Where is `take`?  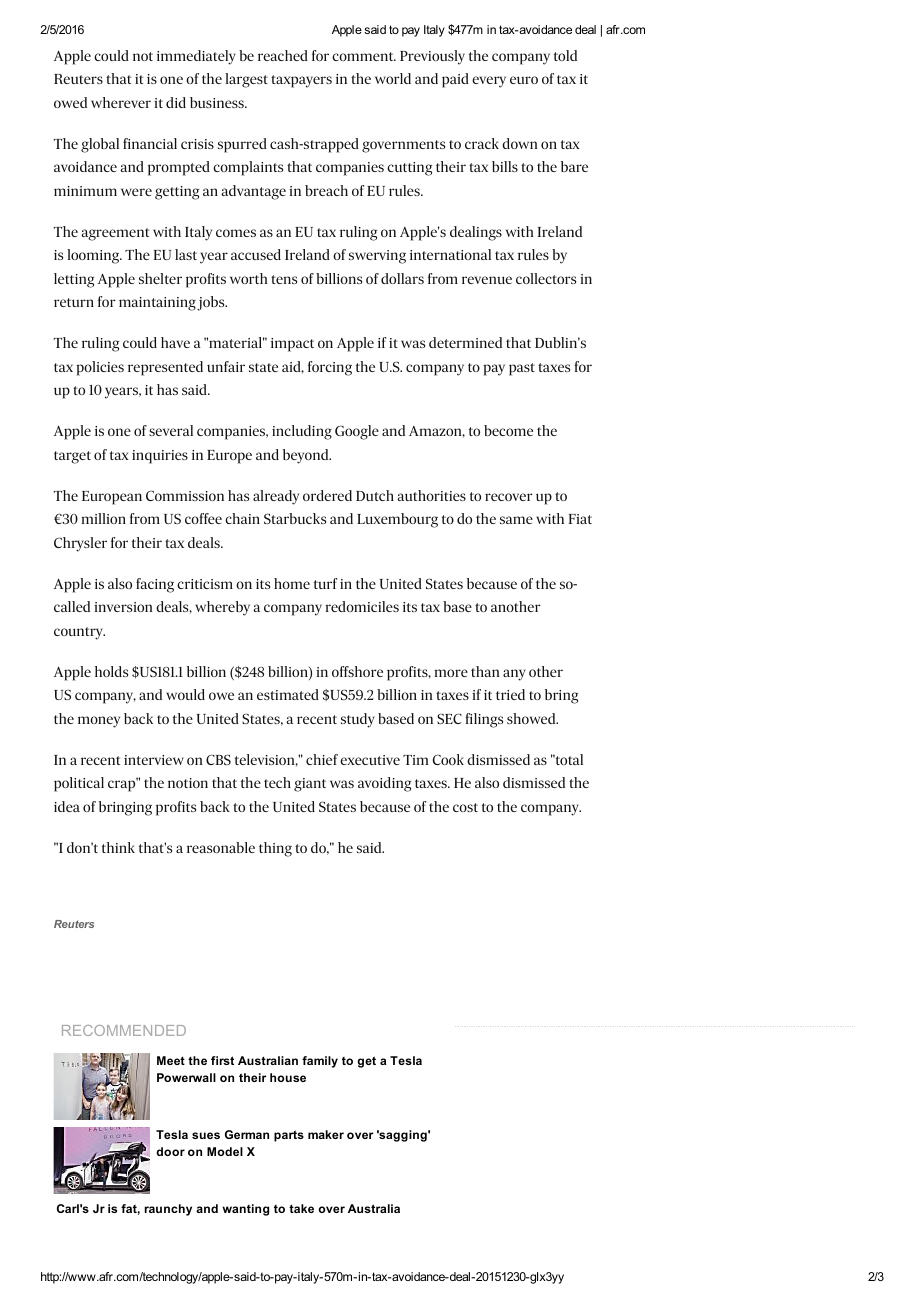 take is located at coordinates (301, 1208).
